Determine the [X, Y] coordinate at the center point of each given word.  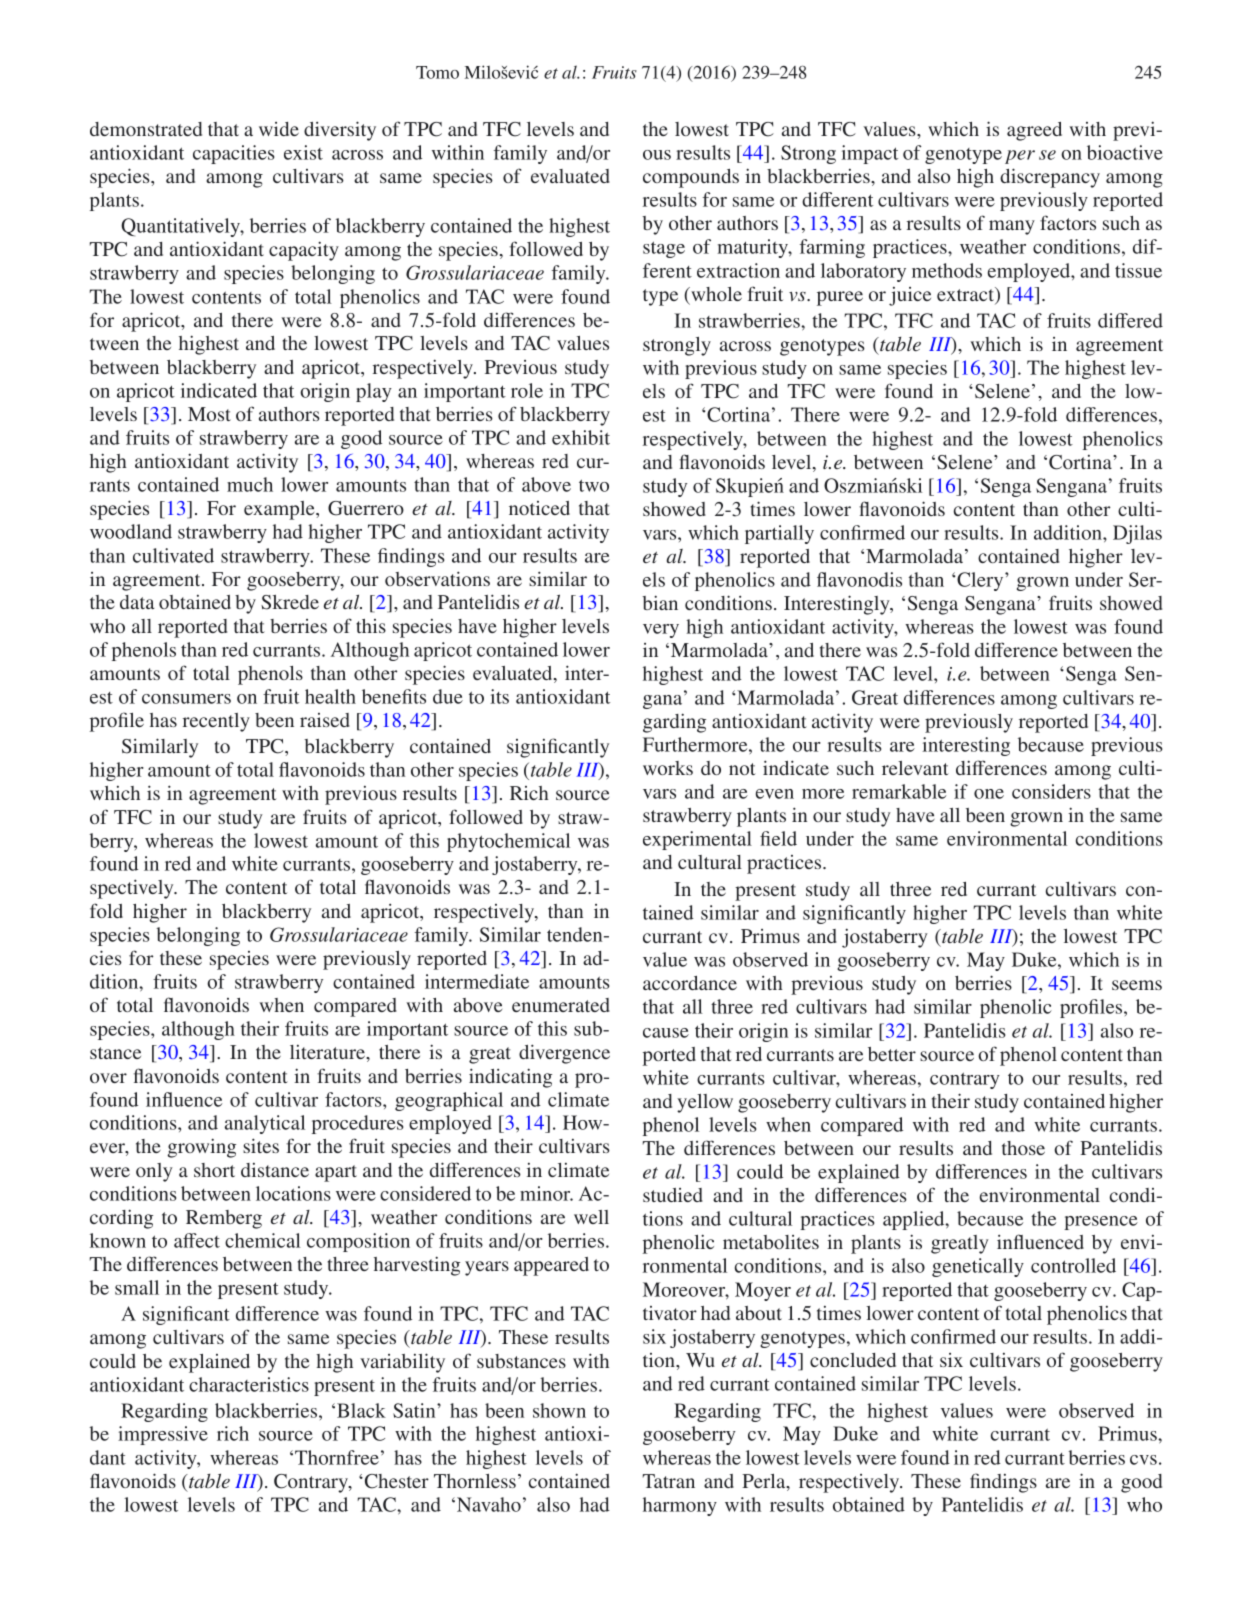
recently [216, 722]
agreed [1034, 131]
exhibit [581, 437]
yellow [705, 1103]
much [250, 484]
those [1023, 1148]
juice [910, 296]
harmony [680, 1506]
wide [279, 129]
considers [1051, 791]
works [668, 768]
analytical [265, 1124]
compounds [691, 178]
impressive [163, 1435]
